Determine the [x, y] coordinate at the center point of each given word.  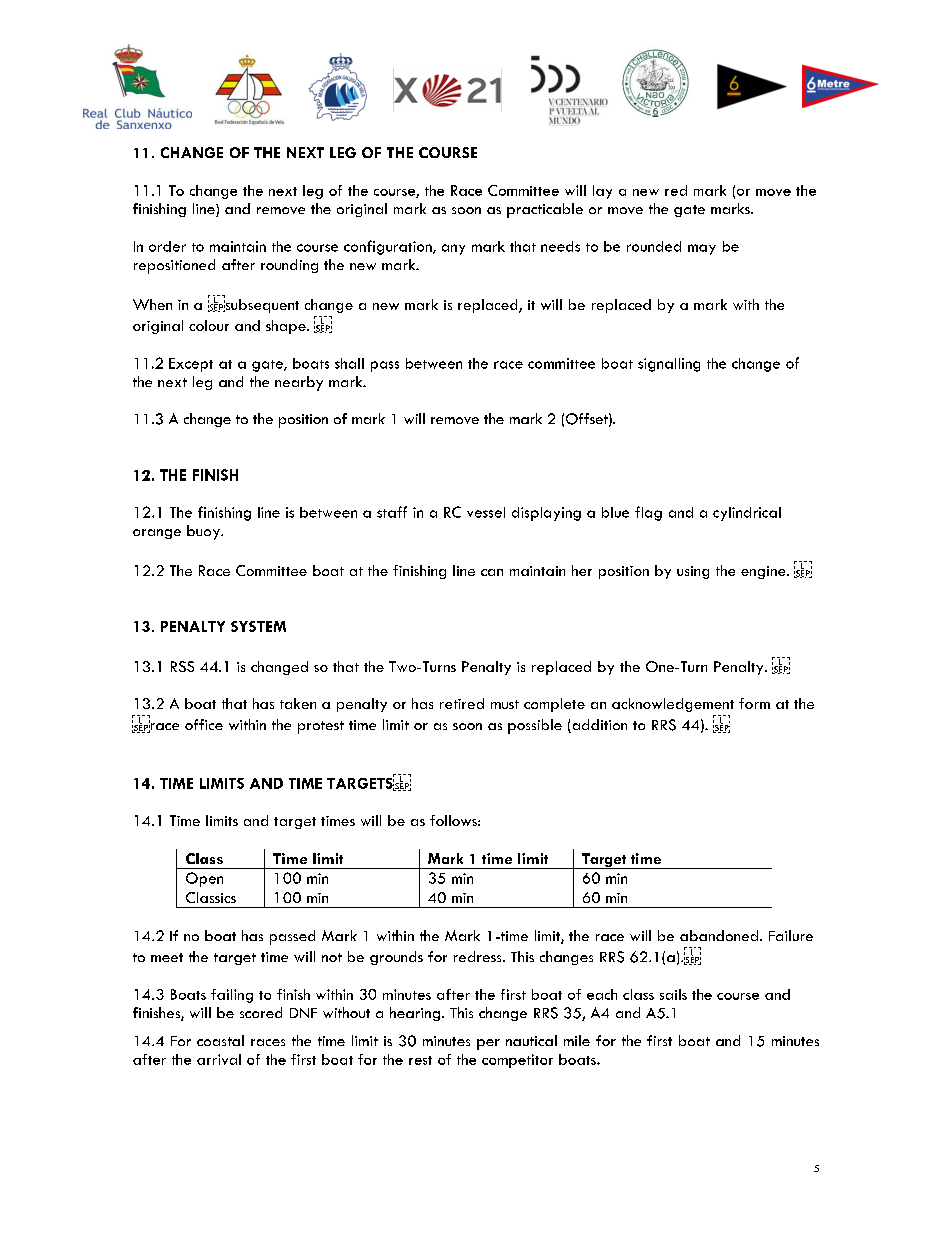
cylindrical [747, 514]
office [204, 724]
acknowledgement [673, 705]
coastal [220, 1040]
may [702, 249]
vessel [486, 512]
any [453, 249]
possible [535, 726]
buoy [204, 532]
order [167, 246]
